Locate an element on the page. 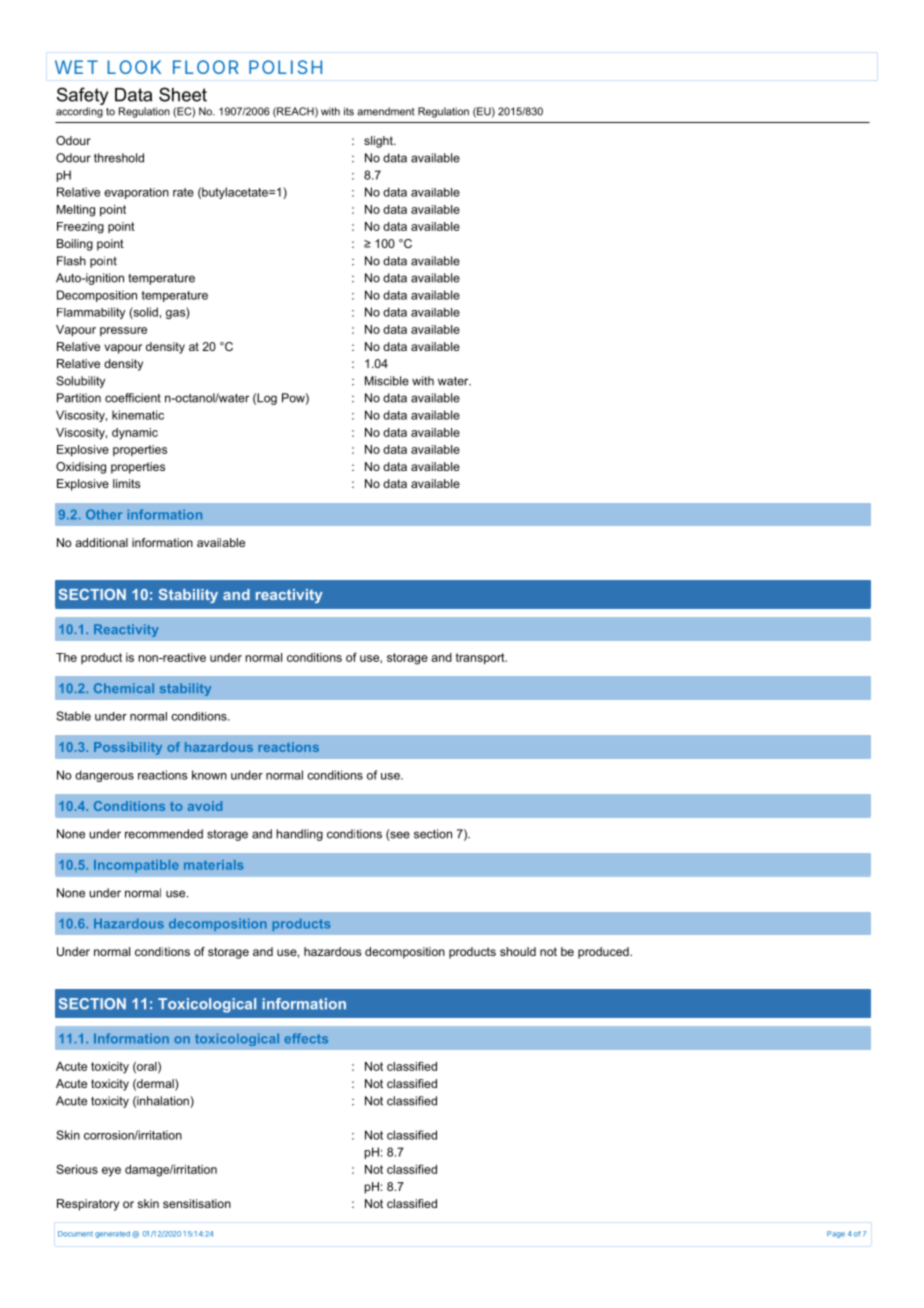 The height and width of the image is (1308, 924). eye is located at coordinates (111, 1172).
